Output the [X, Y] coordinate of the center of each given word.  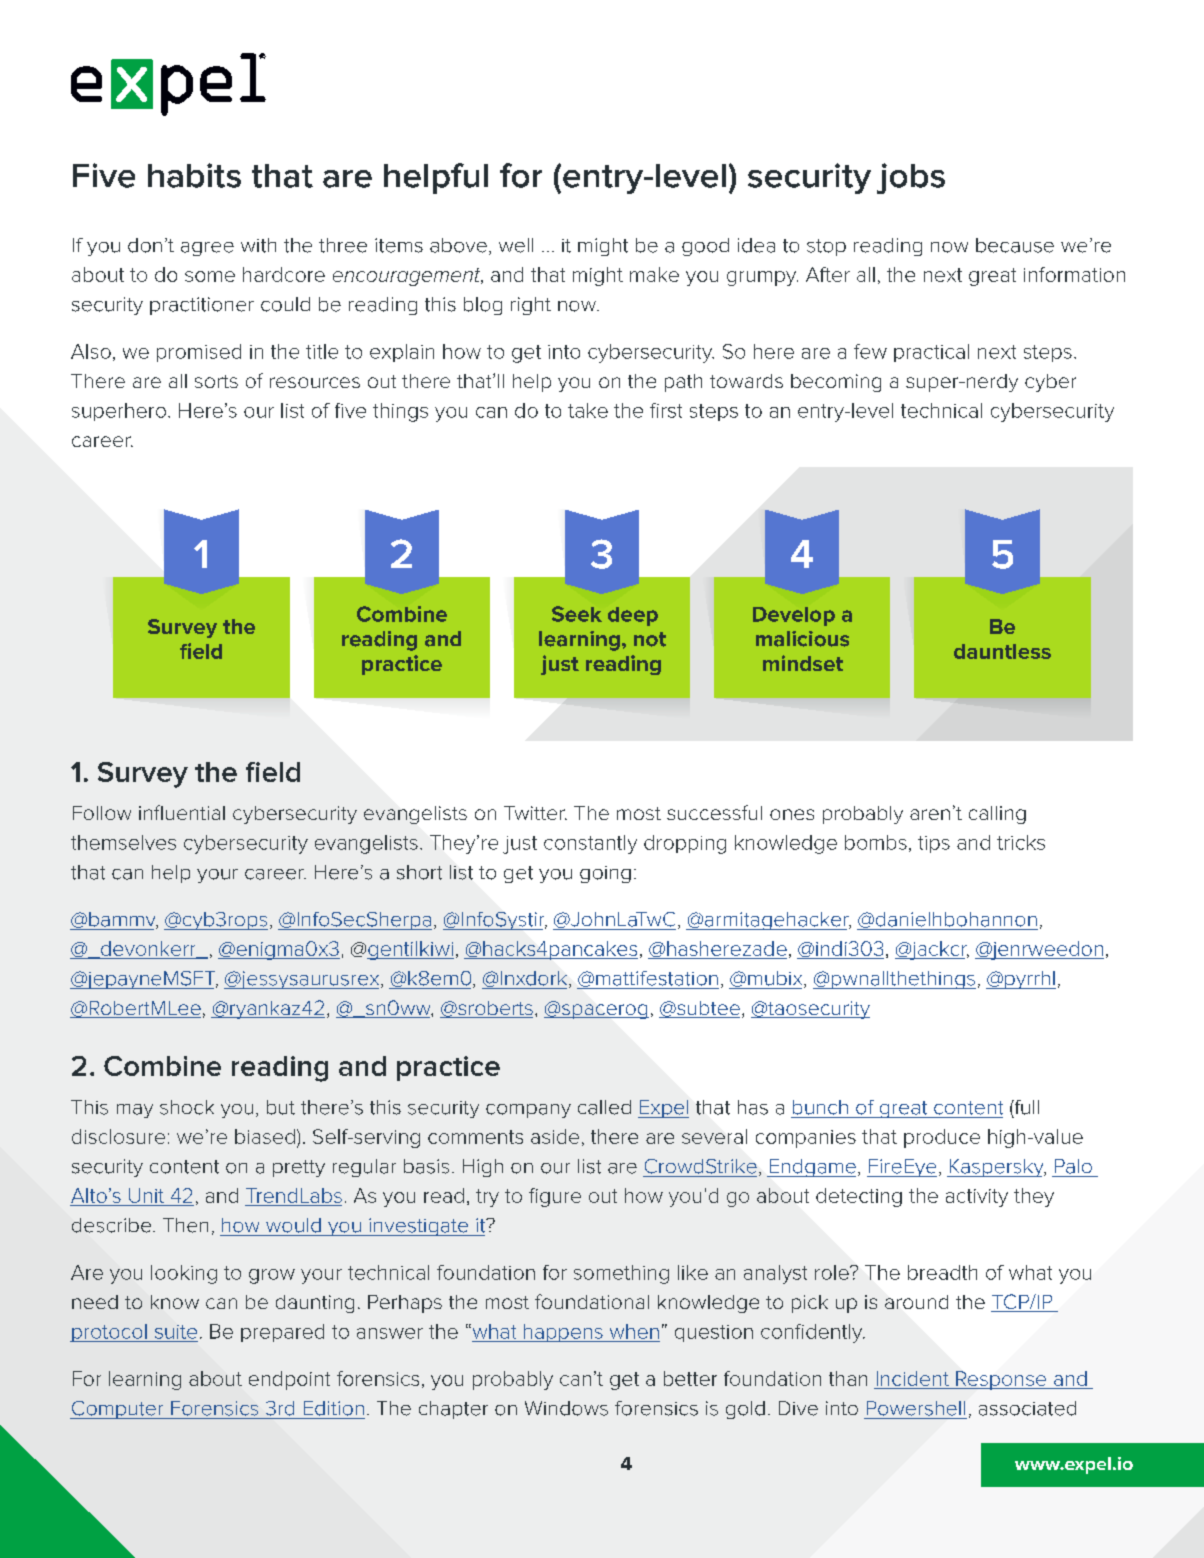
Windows [566, 1408]
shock [187, 1107]
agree [207, 249]
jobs [911, 178]
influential [182, 812]
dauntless [1002, 651]
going [605, 874]
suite [176, 1332]
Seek [577, 614]
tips [934, 844]
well [516, 245]
